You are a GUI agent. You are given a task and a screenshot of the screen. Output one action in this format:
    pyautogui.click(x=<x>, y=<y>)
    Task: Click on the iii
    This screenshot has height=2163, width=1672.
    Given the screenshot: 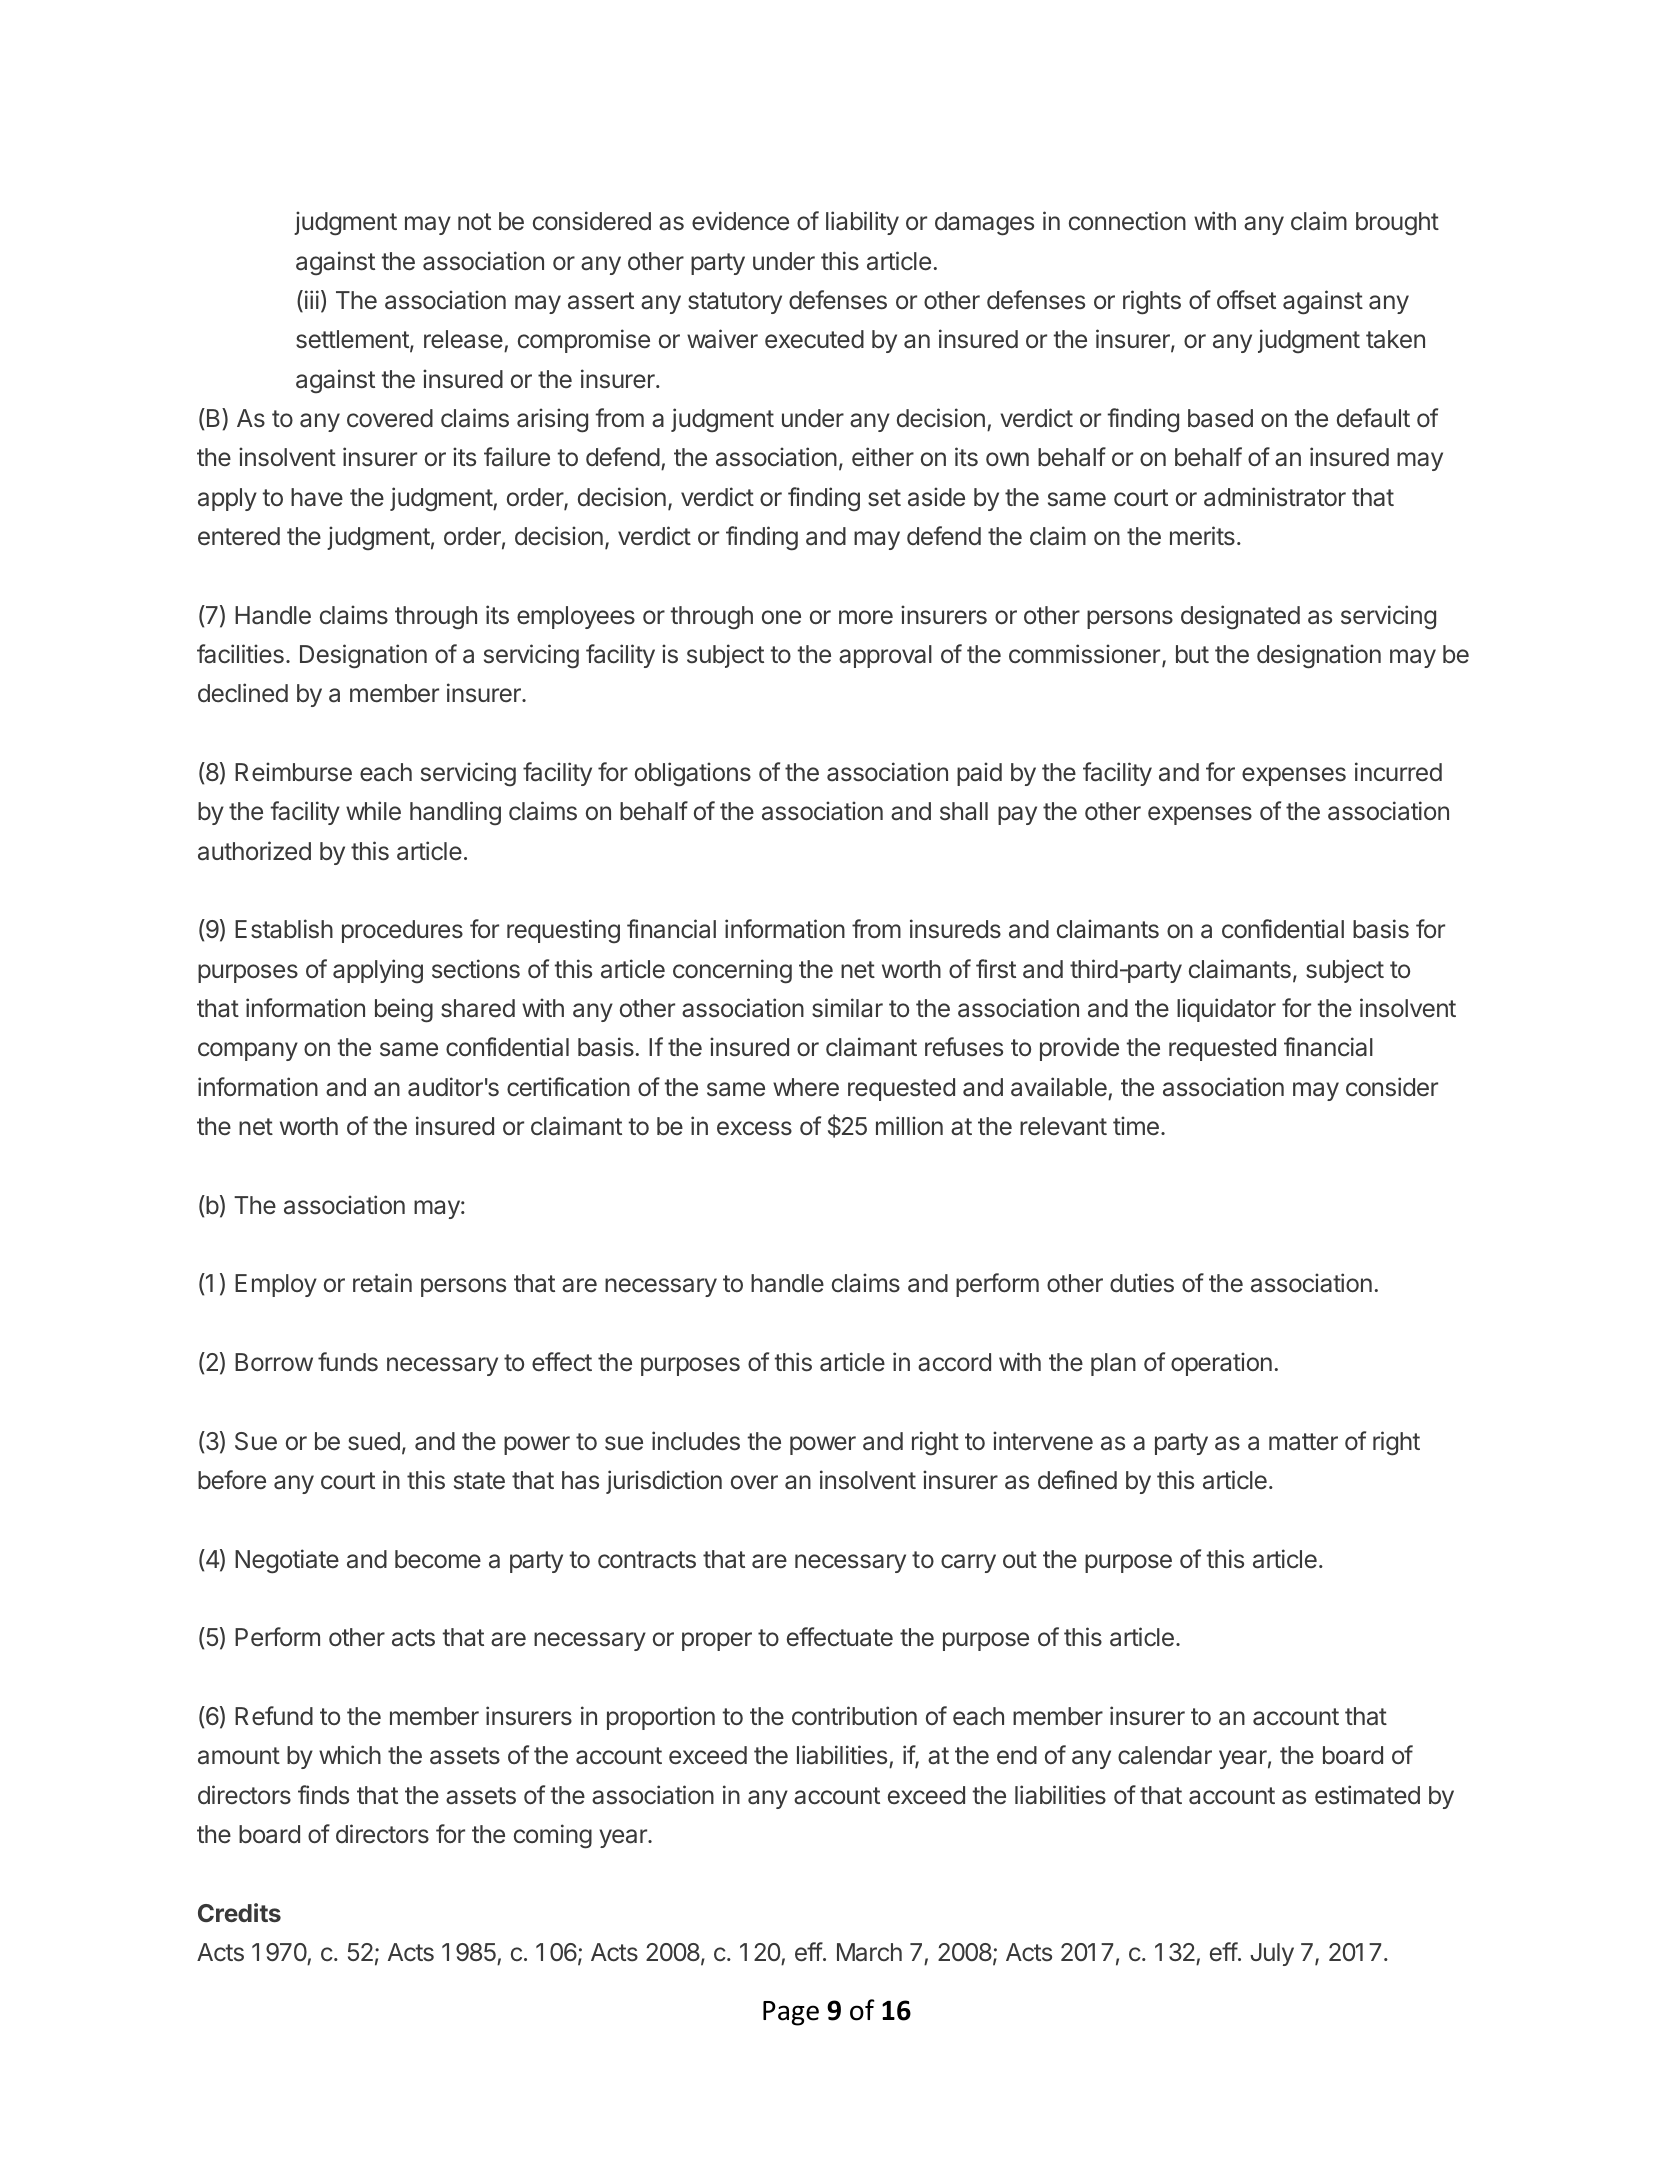 What is the action you would take?
    pyautogui.click(x=310, y=301)
